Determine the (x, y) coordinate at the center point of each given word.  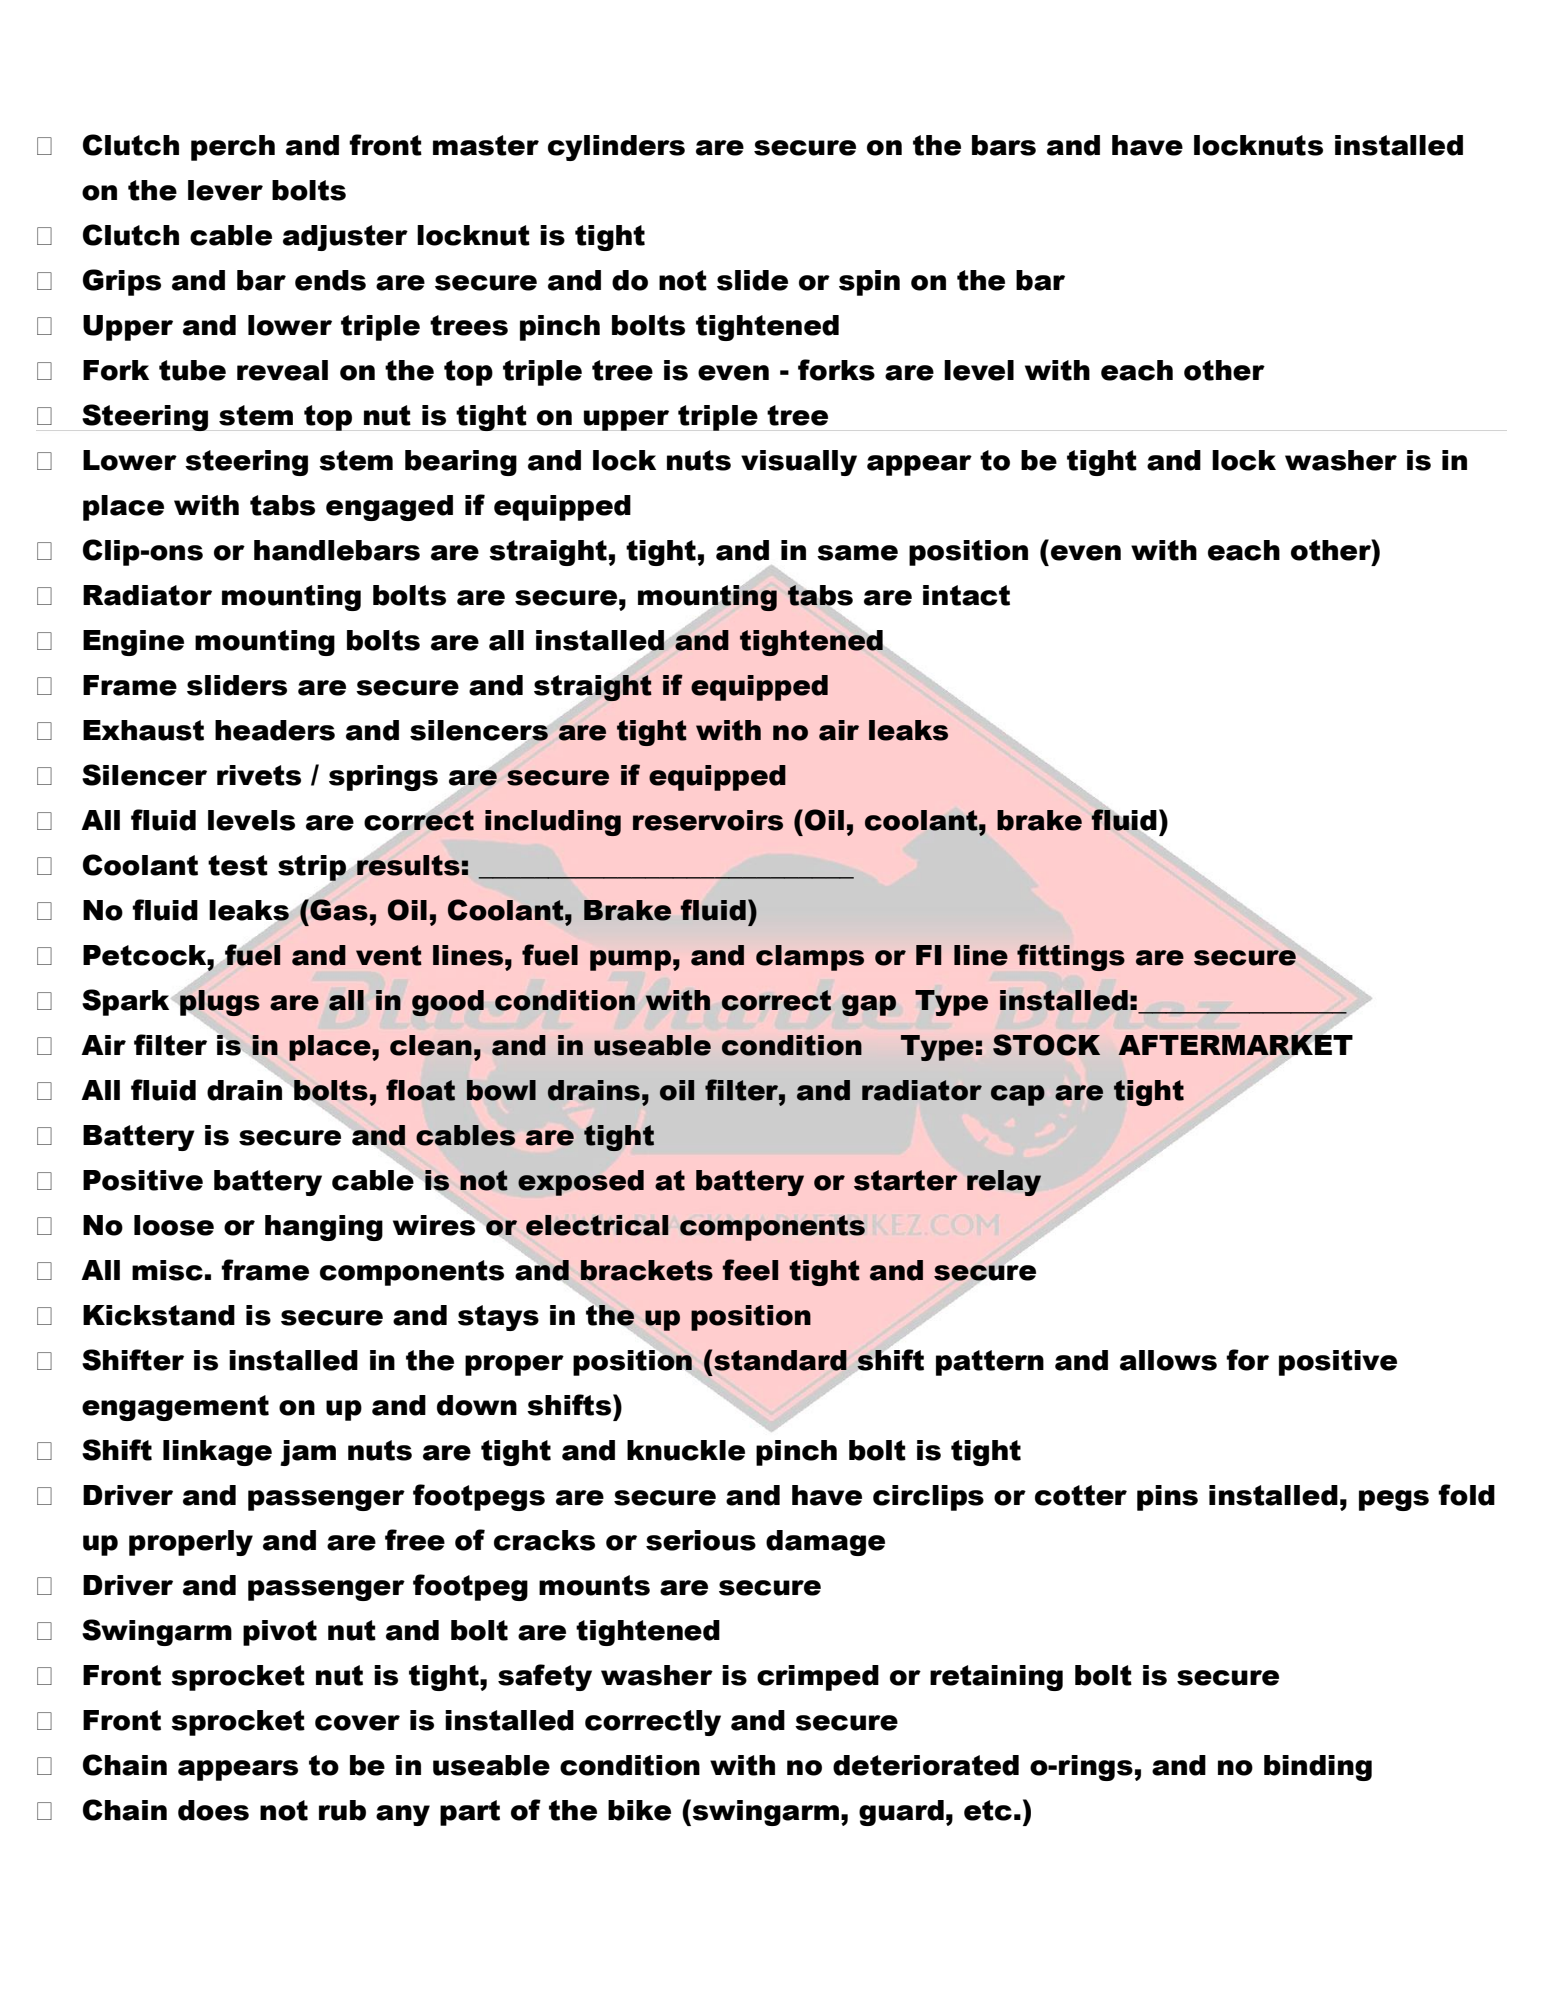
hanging (324, 1228)
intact (966, 595)
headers (275, 730)
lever (225, 190)
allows (1168, 1360)
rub (342, 1810)
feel (750, 1270)
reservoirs (708, 820)
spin (869, 283)
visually (799, 463)
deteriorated (926, 1765)
